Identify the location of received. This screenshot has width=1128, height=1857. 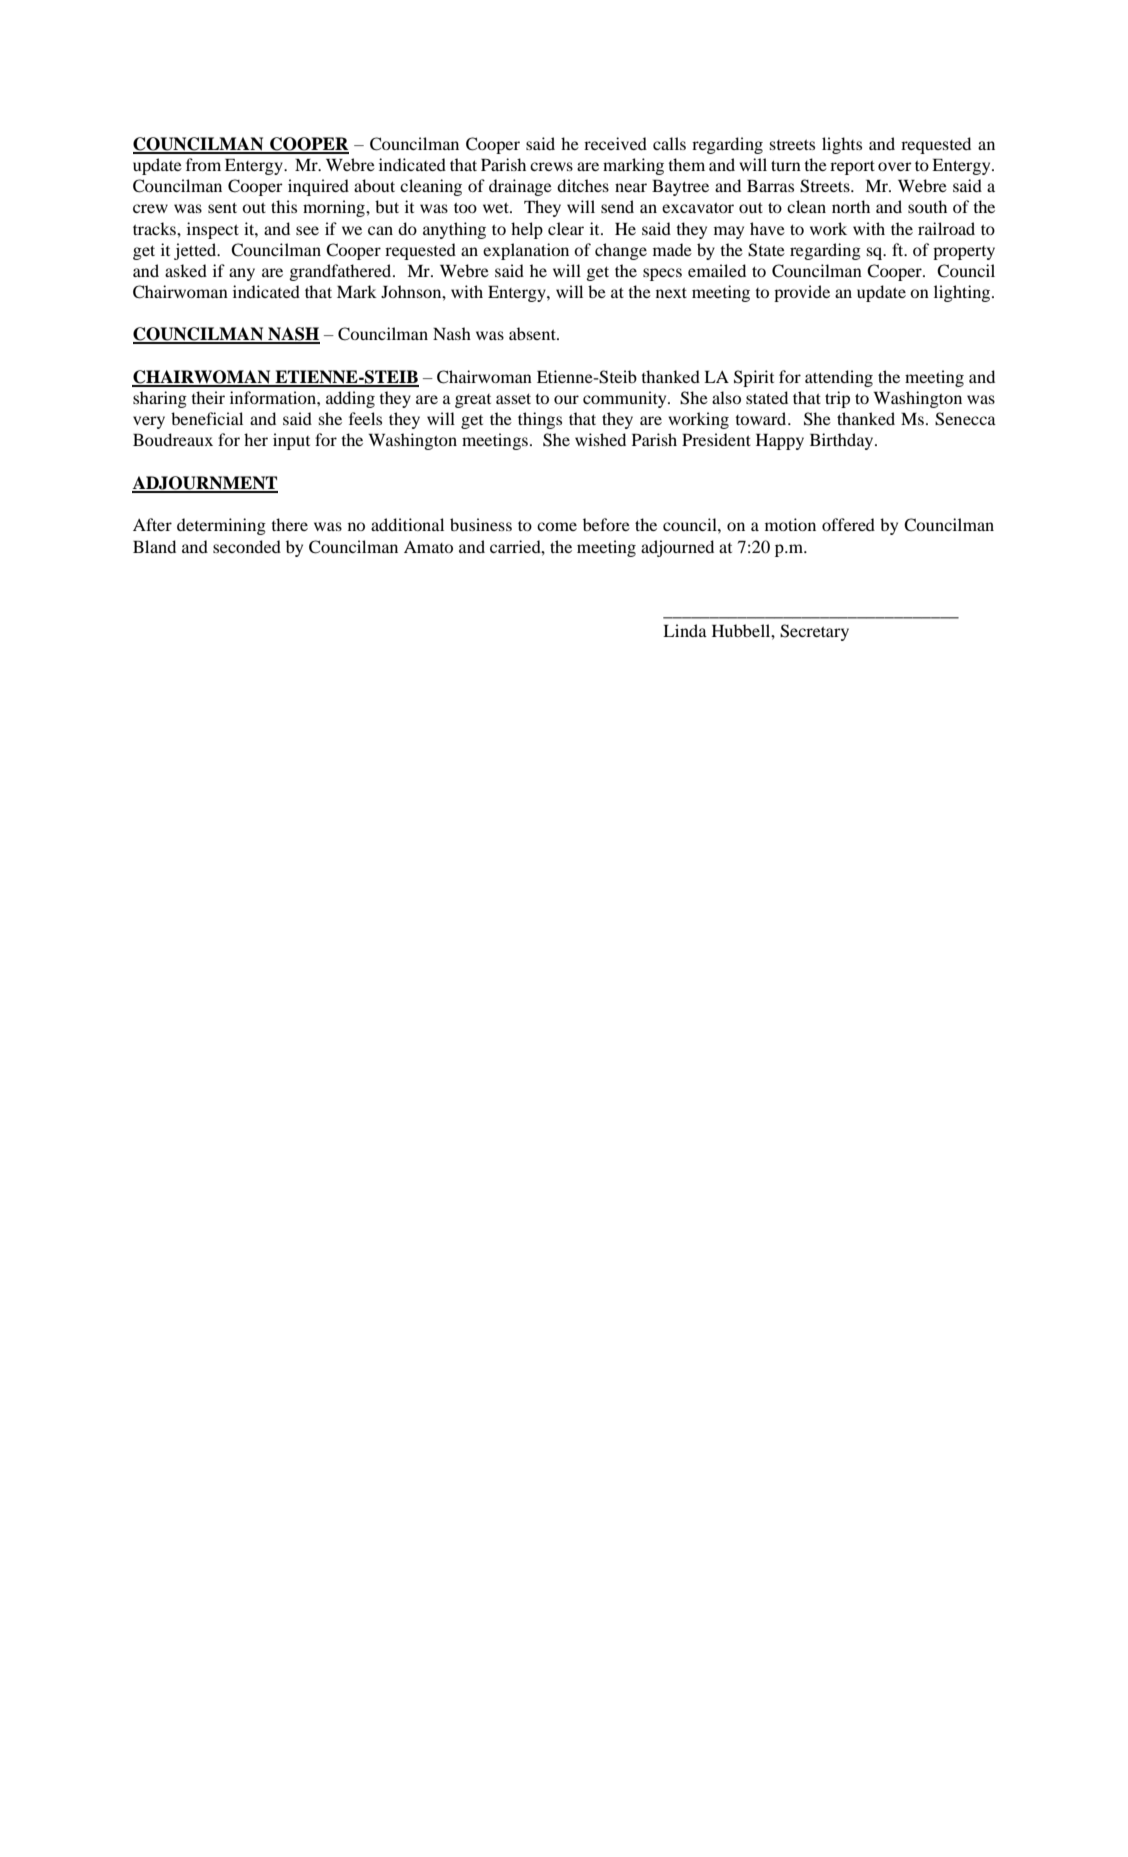
(615, 143).
